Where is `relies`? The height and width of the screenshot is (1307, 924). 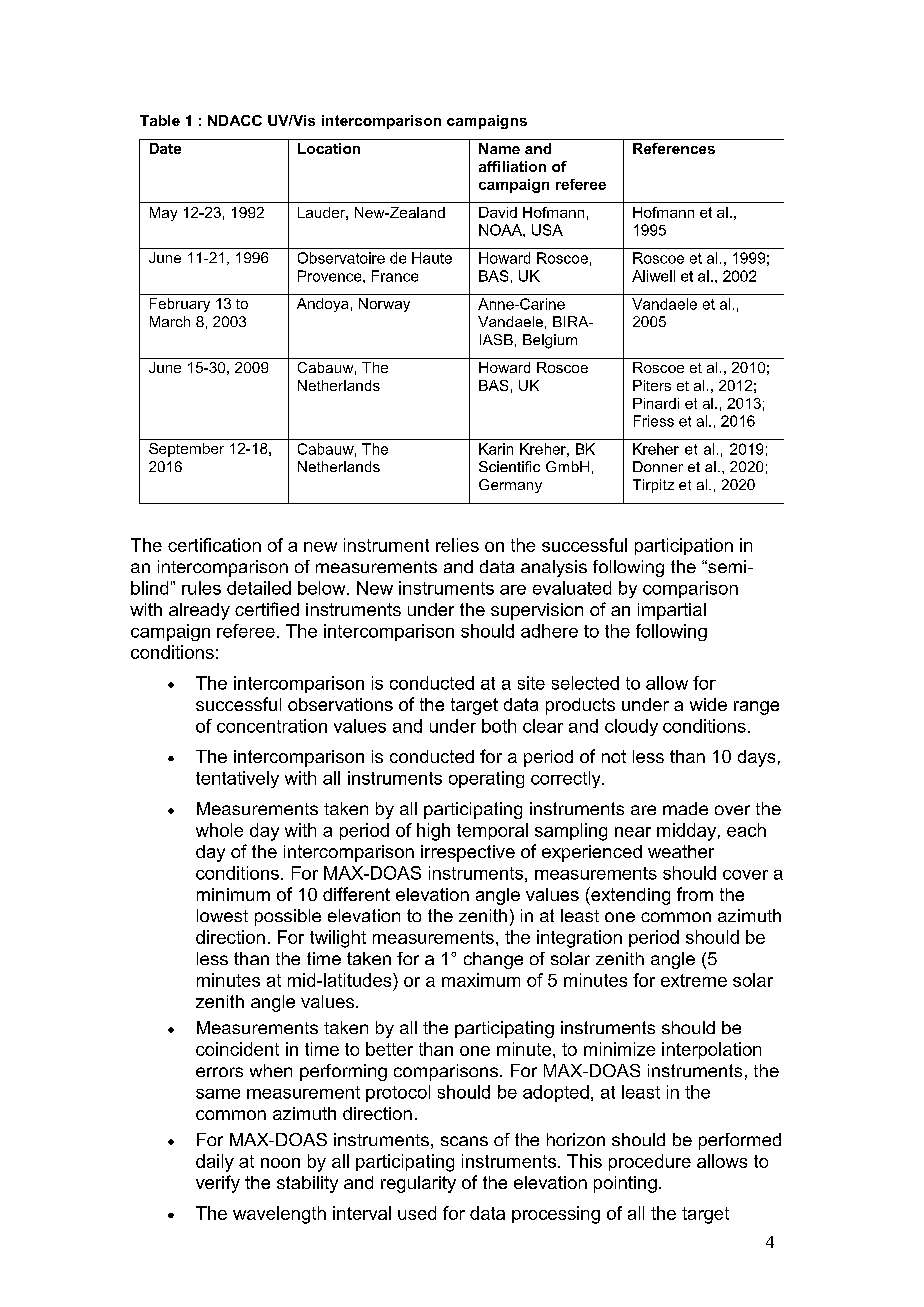 relies is located at coordinates (457, 545).
